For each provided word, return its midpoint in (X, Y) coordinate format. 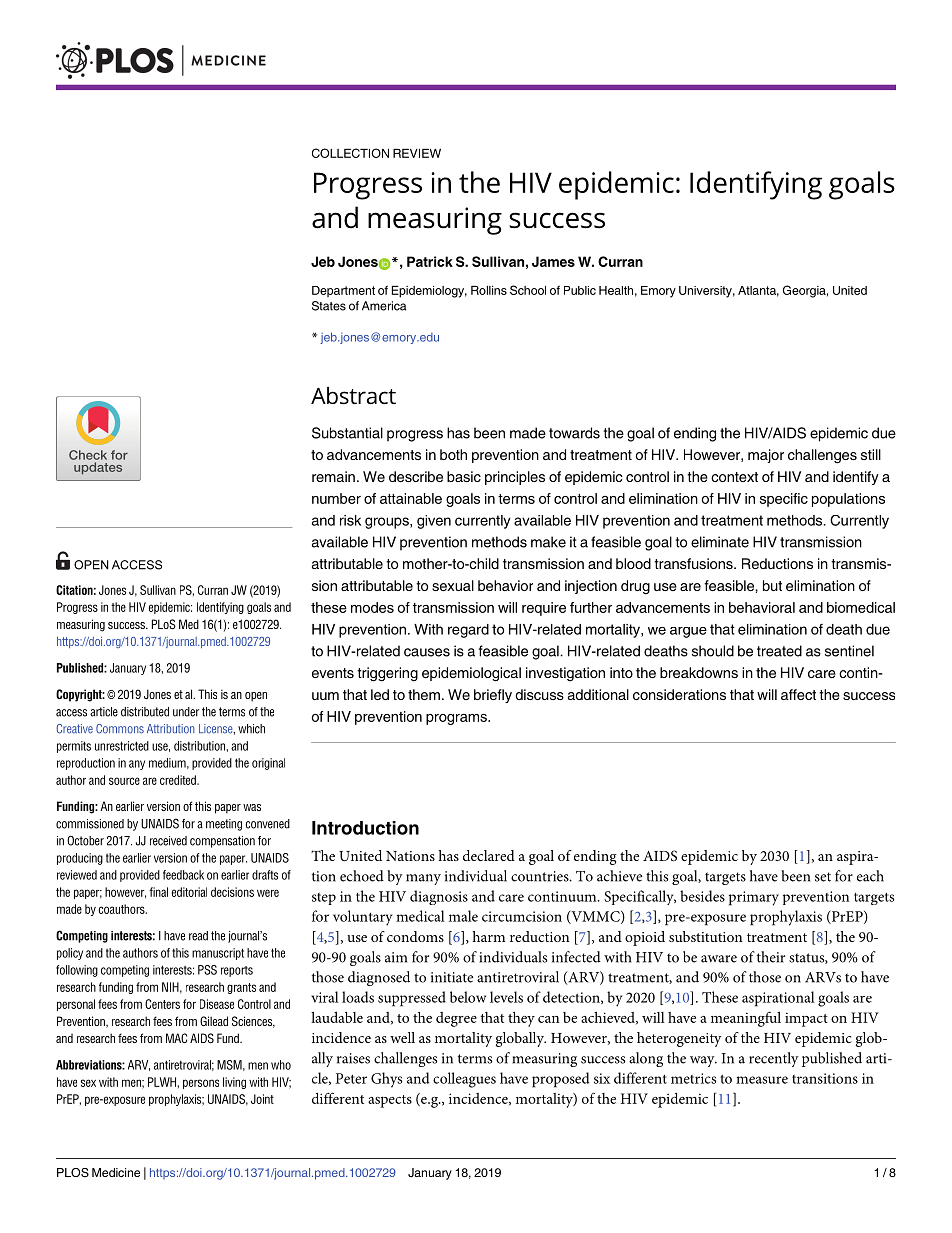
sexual (453, 585)
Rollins (489, 290)
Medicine (116, 1172)
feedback (183, 875)
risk (350, 520)
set (823, 877)
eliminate (720, 542)
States (329, 306)
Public (580, 290)
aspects (390, 1101)
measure (762, 1080)
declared (489, 855)
